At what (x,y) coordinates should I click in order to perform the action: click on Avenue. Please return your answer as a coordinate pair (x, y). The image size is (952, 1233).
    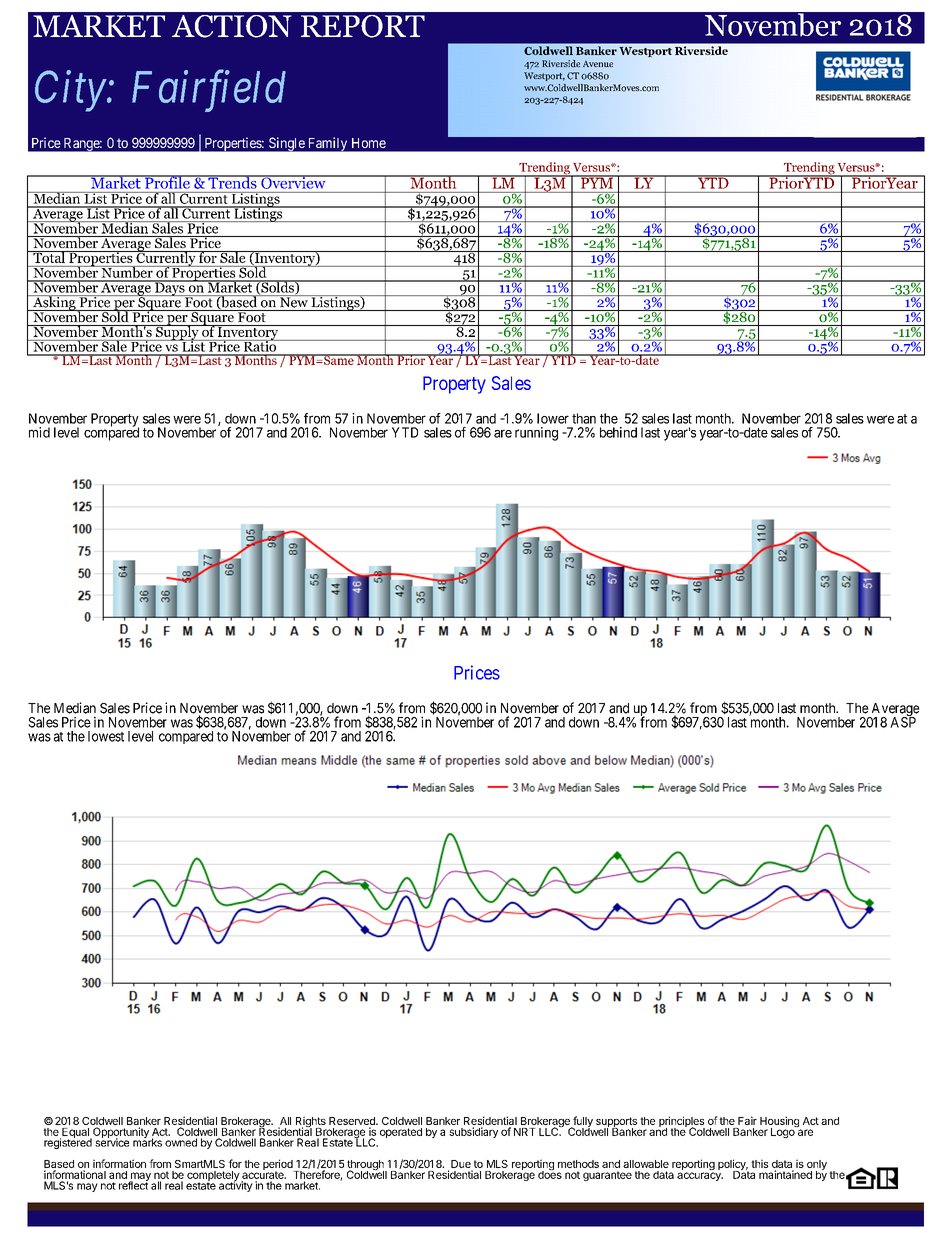
    Looking at the image, I should click on (598, 63).
